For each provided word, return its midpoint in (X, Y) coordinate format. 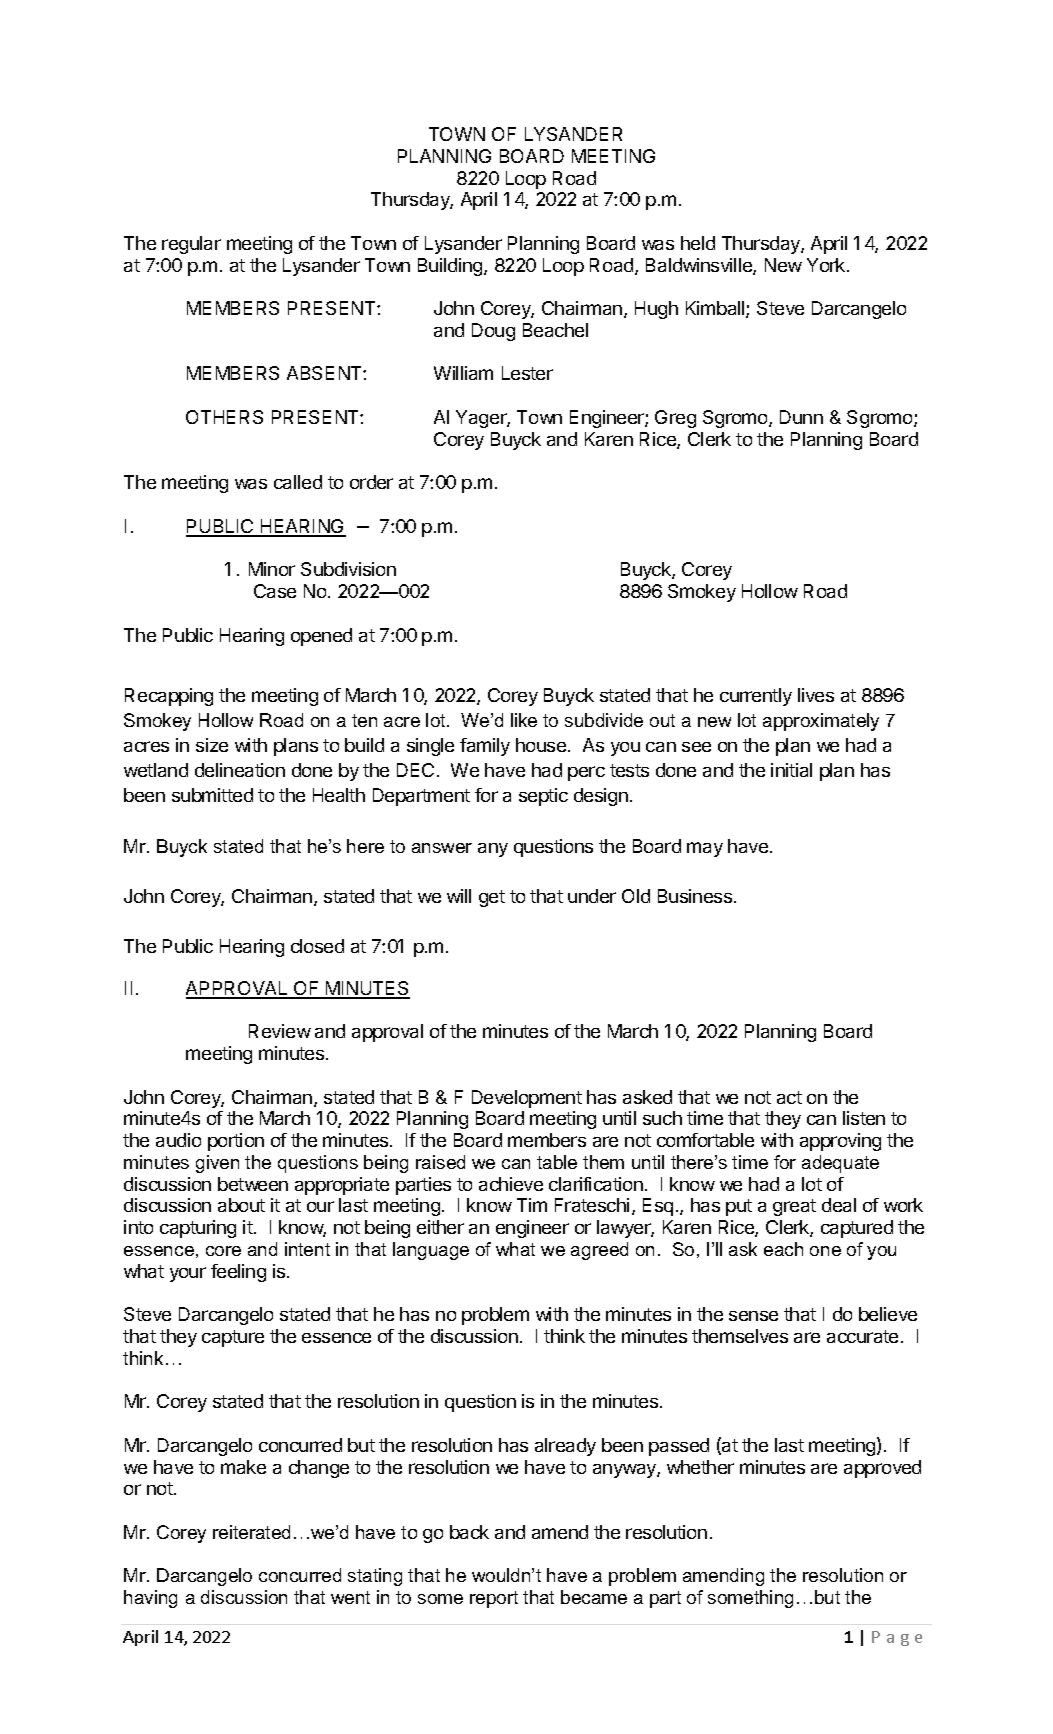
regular (191, 245)
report (494, 1599)
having (150, 1599)
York (827, 265)
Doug (493, 332)
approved (882, 1469)
